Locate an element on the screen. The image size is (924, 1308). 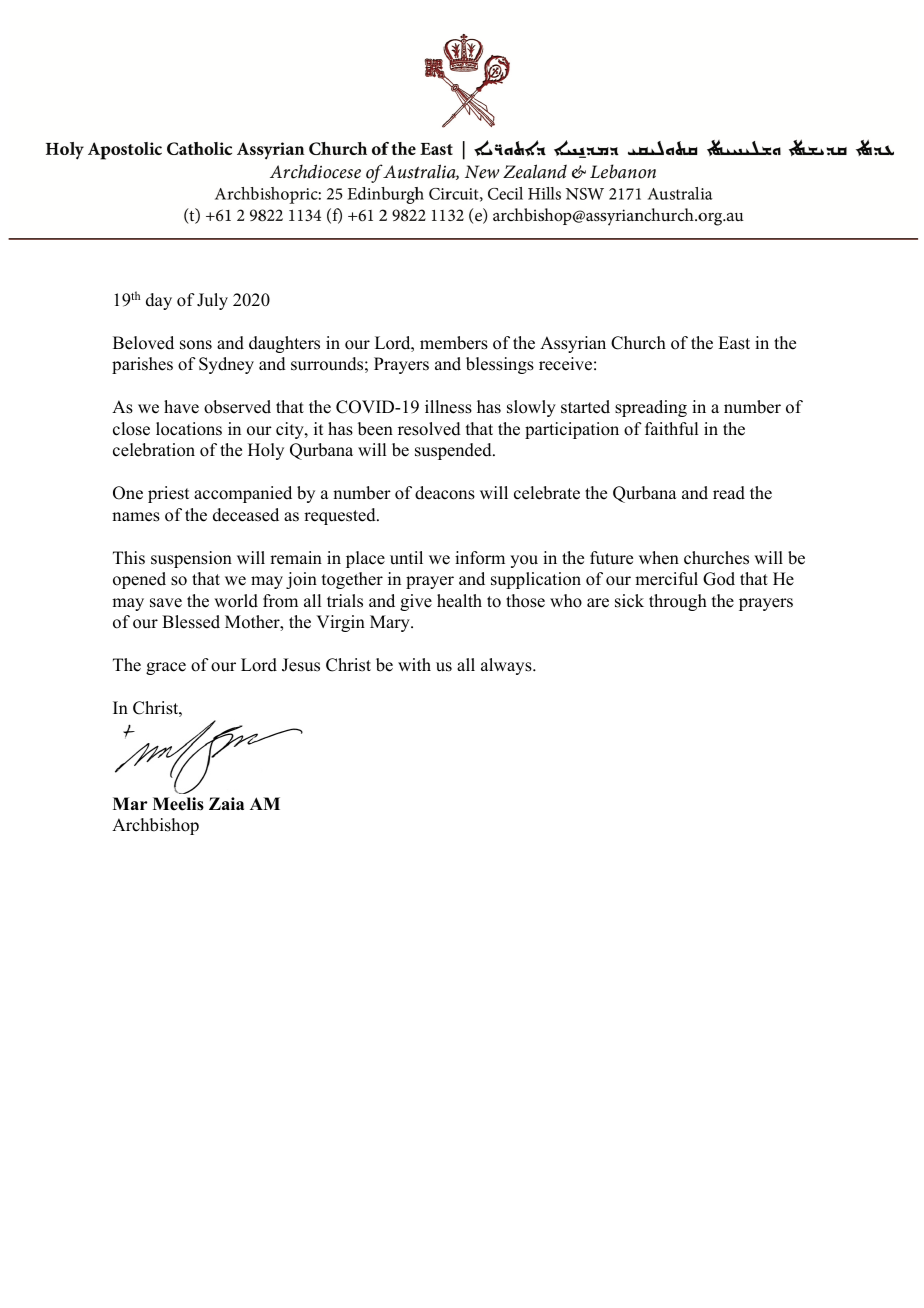
faithful is located at coordinates (671, 429).
